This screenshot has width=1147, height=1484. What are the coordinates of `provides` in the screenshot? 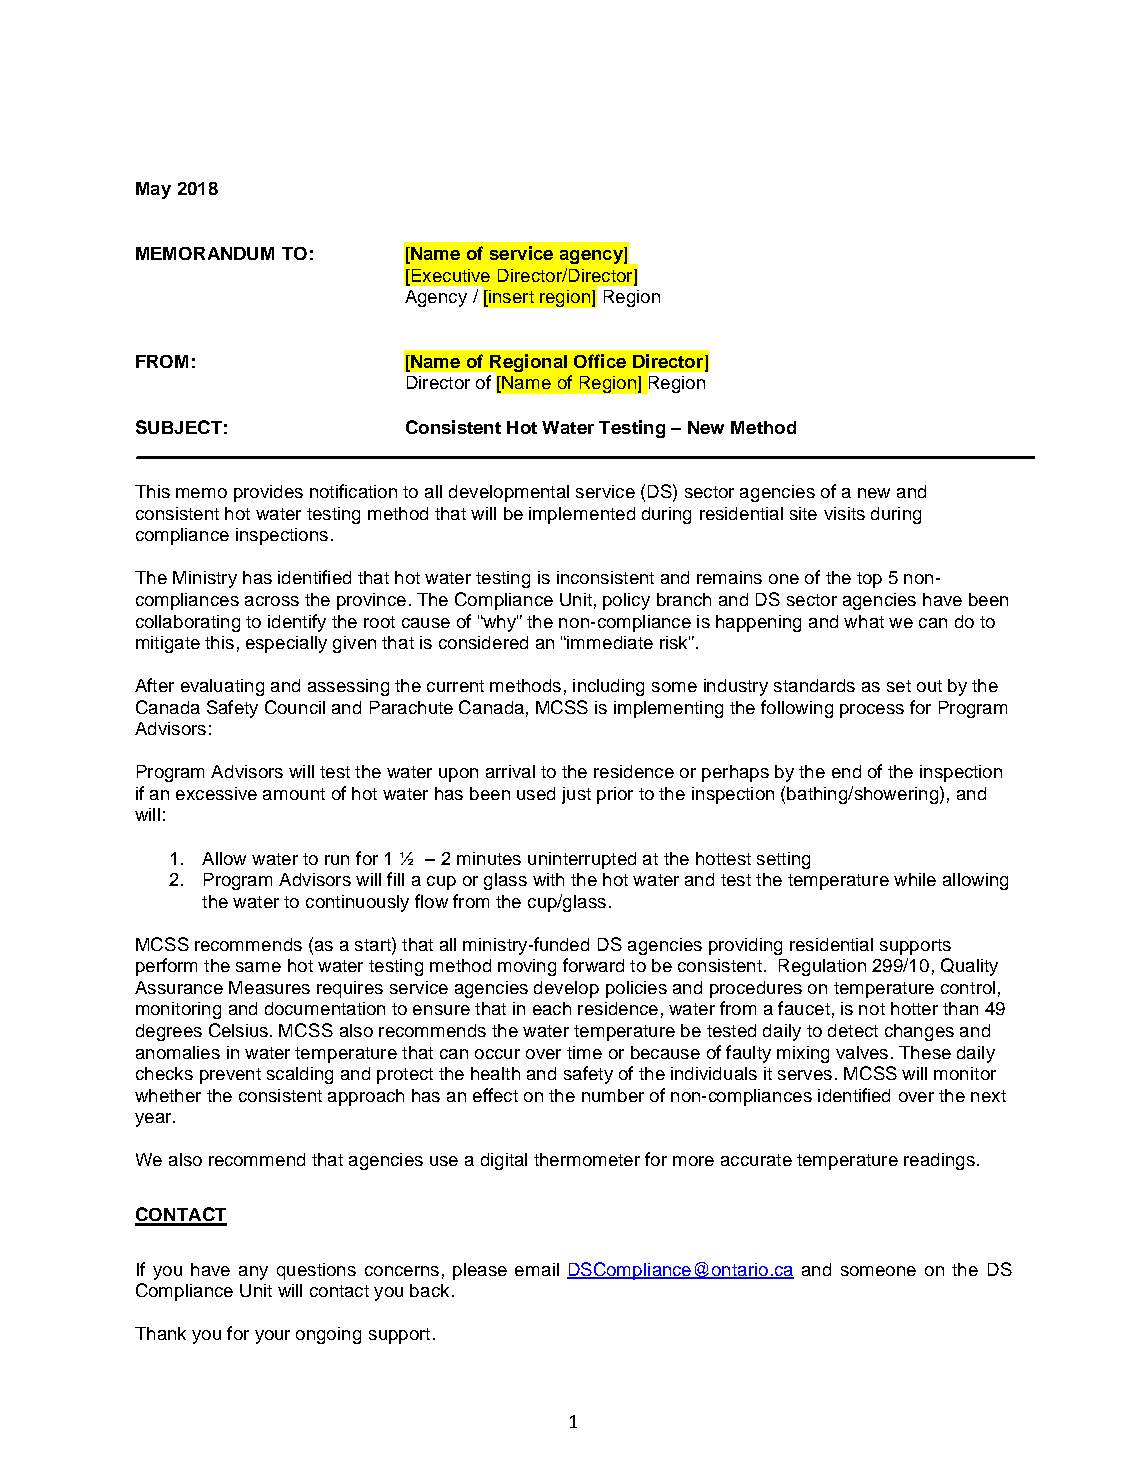 It's located at (268, 493).
